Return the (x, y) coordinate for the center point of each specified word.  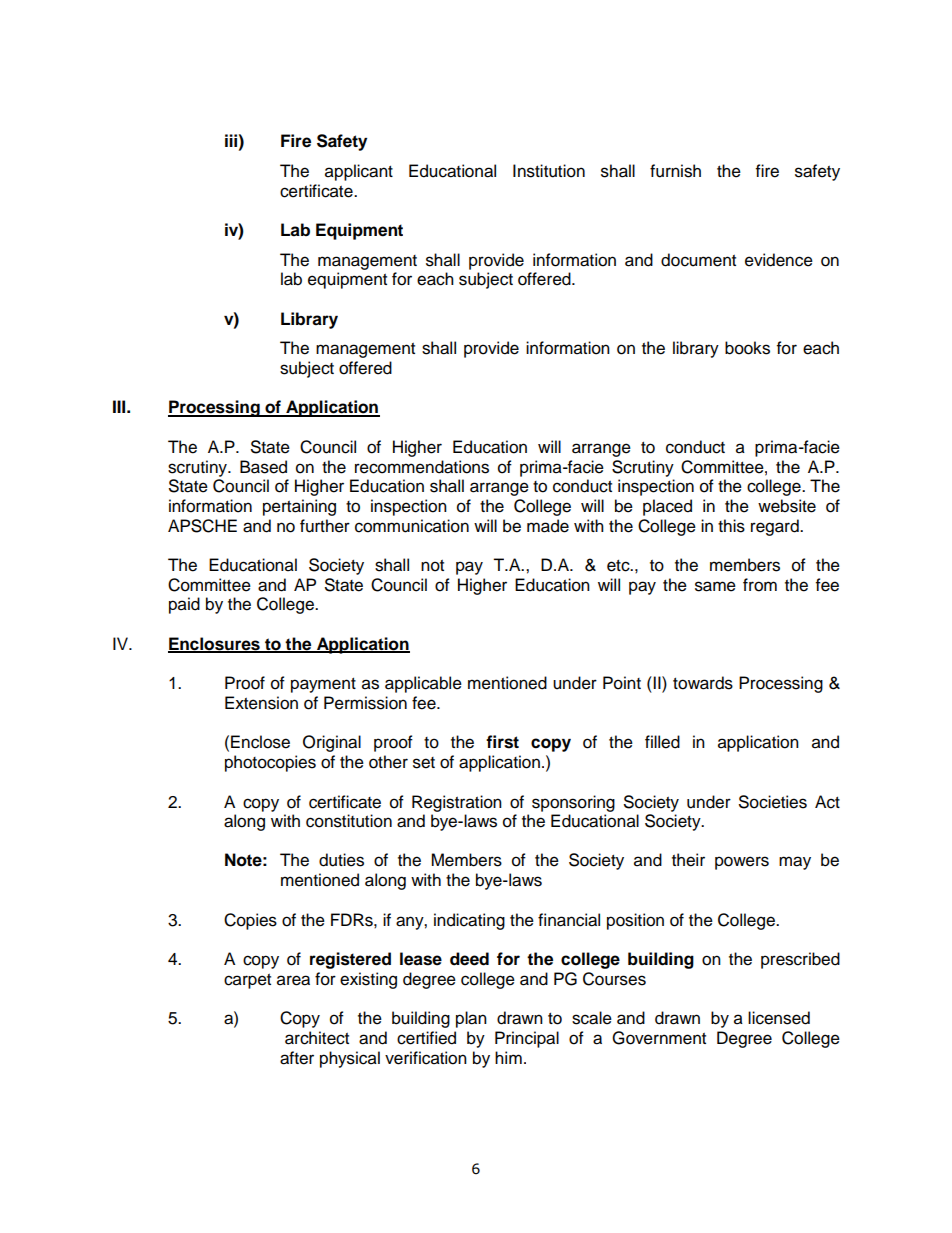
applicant (359, 172)
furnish (675, 171)
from (760, 585)
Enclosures (215, 644)
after (297, 1058)
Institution (549, 171)
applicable (423, 684)
